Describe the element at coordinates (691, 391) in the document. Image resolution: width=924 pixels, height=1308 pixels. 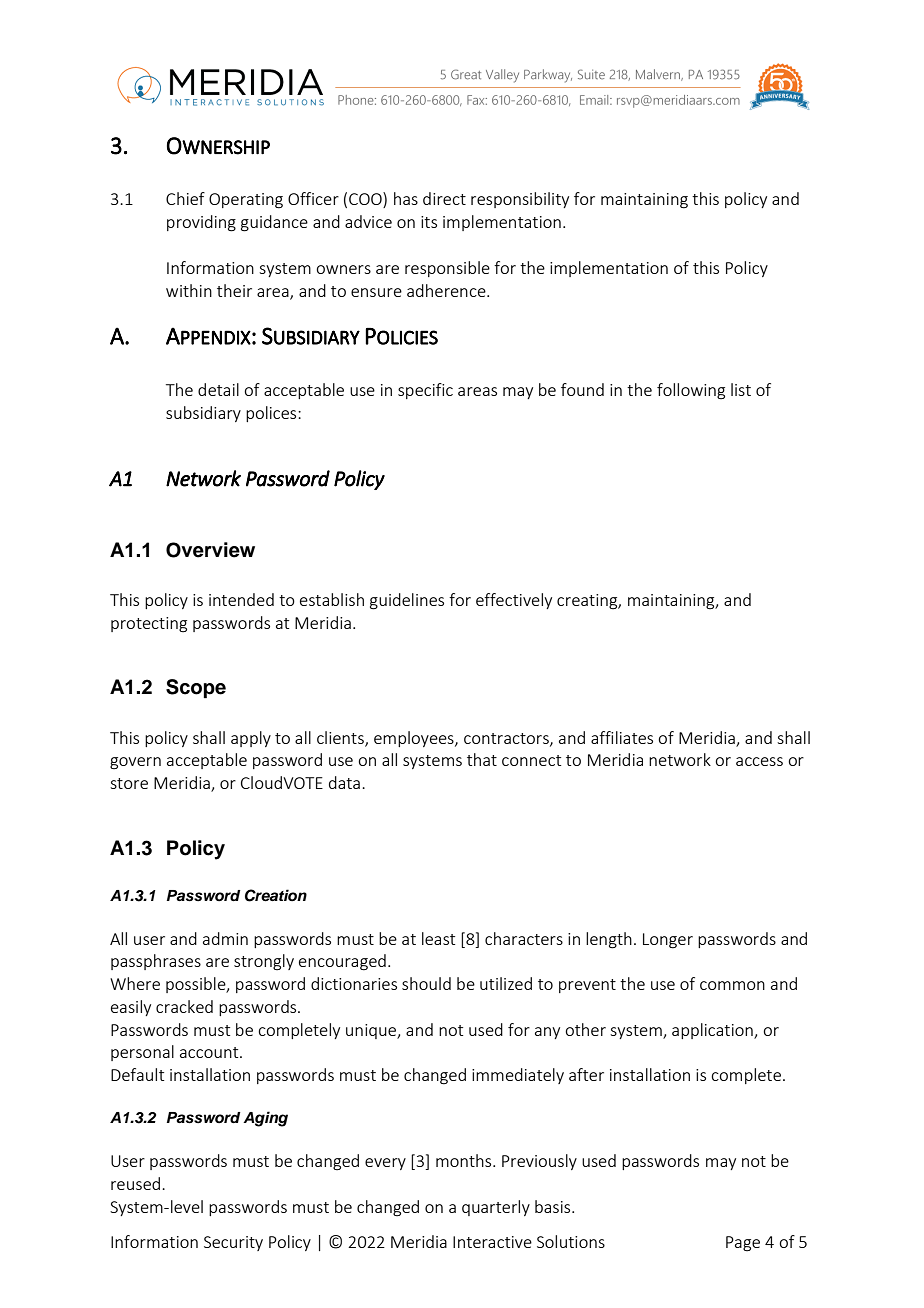
I see `following` at that location.
